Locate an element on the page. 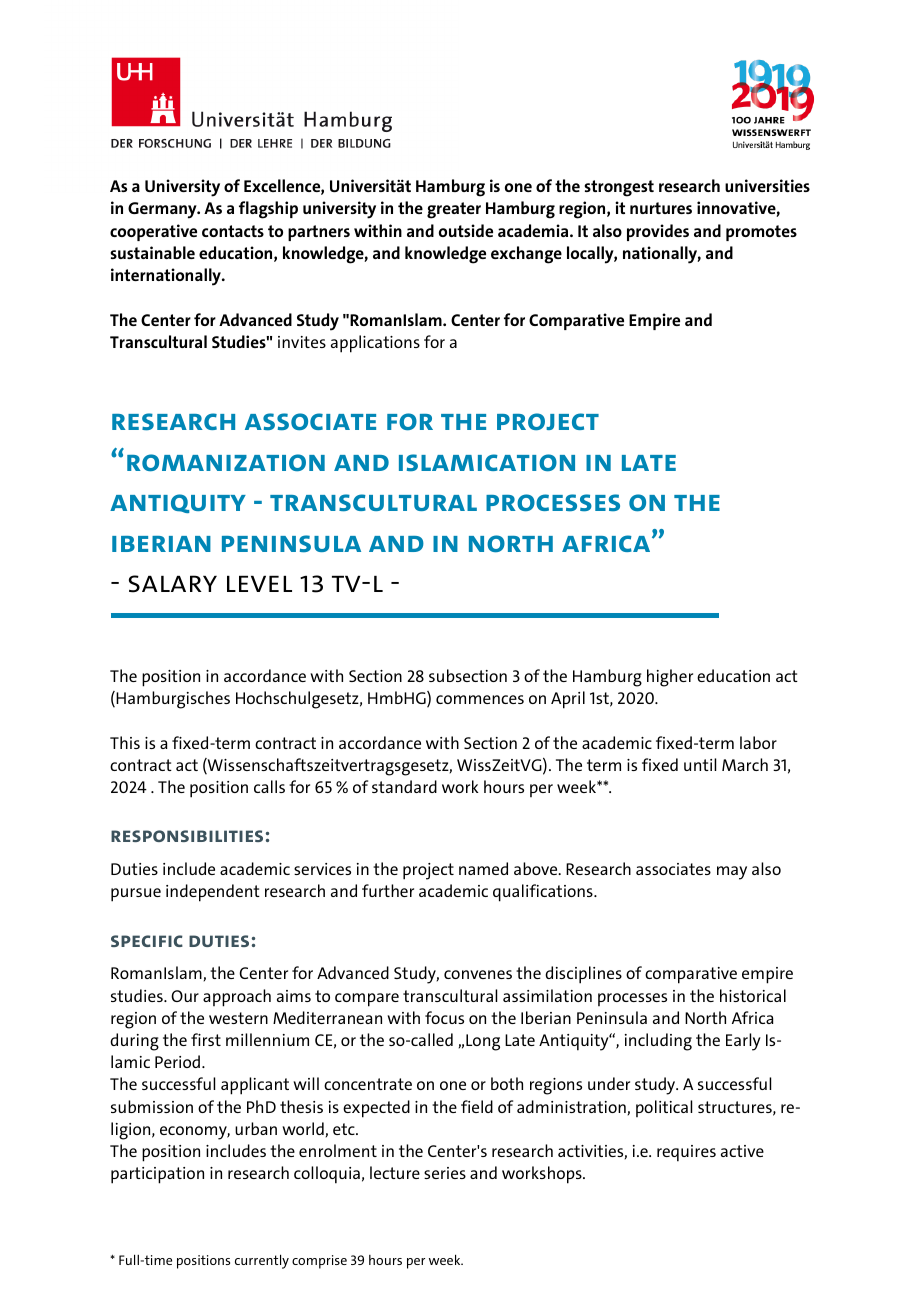 The height and width of the document is (1308, 924). contacts is located at coordinates (233, 231).
